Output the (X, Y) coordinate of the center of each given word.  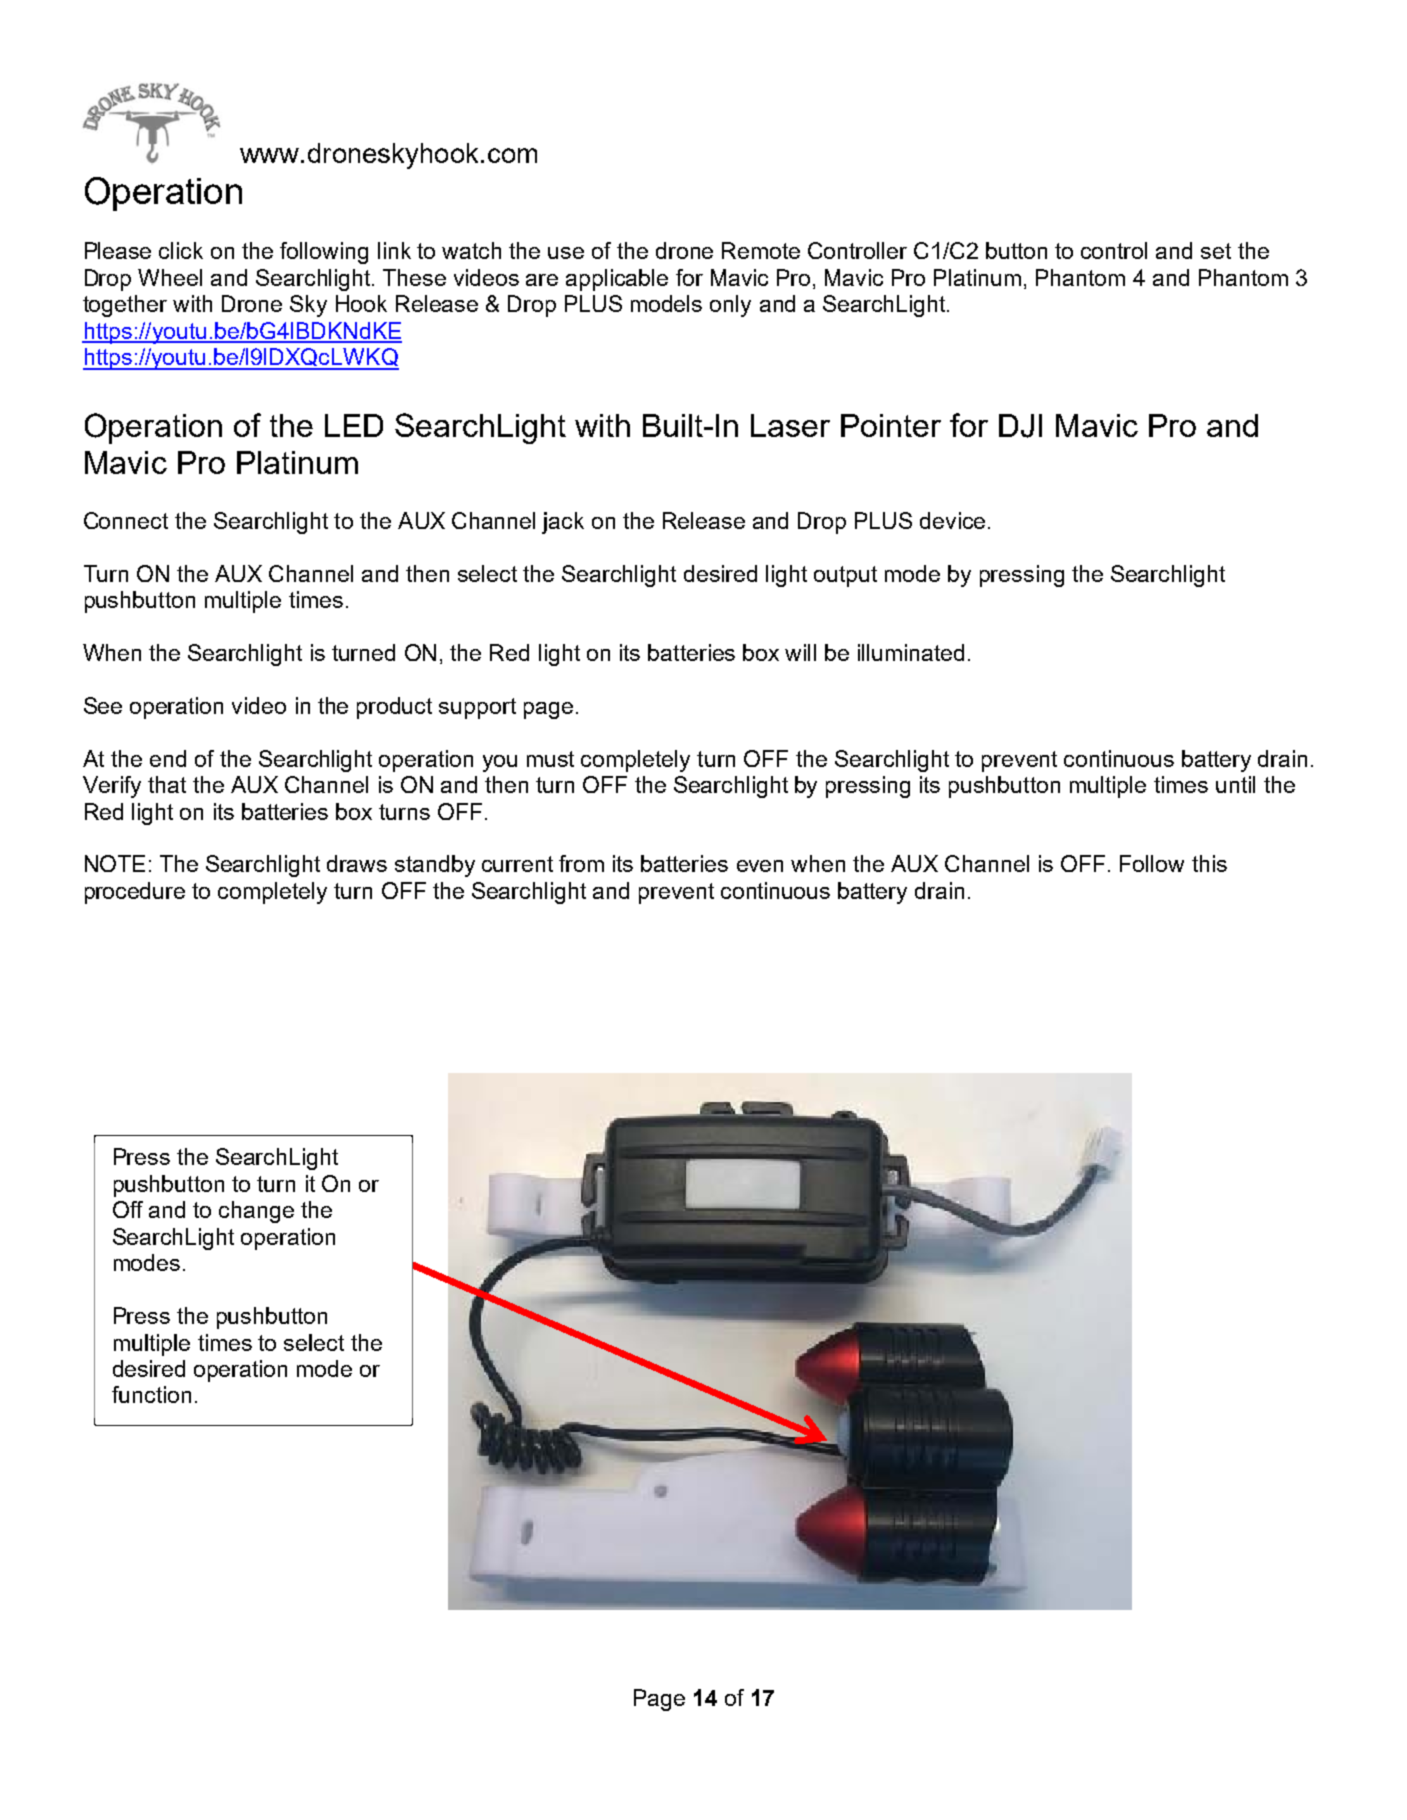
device (952, 520)
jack (563, 523)
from (581, 863)
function (151, 1394)
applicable (617, 280)
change (256, 1212)
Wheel (170, 277)
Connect (126, 520)
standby (435, 866)
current (517, 864)
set (1216, 251)
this (1209, 863)
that (167, 784)
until (1235, 784)
